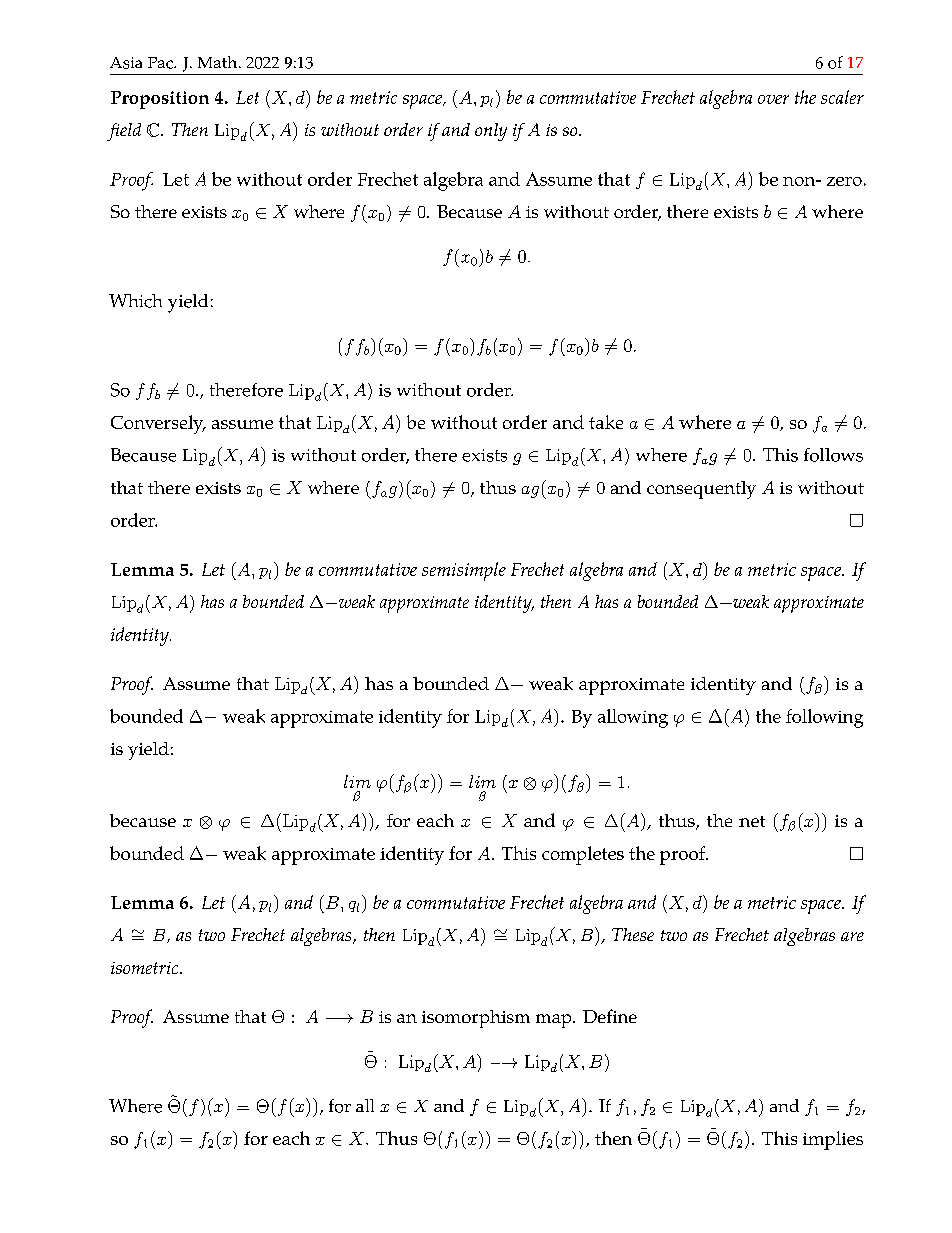 Image resolution: width=952 pixels, height=1233 pixels. I want to click on take, so click(606, 422).
